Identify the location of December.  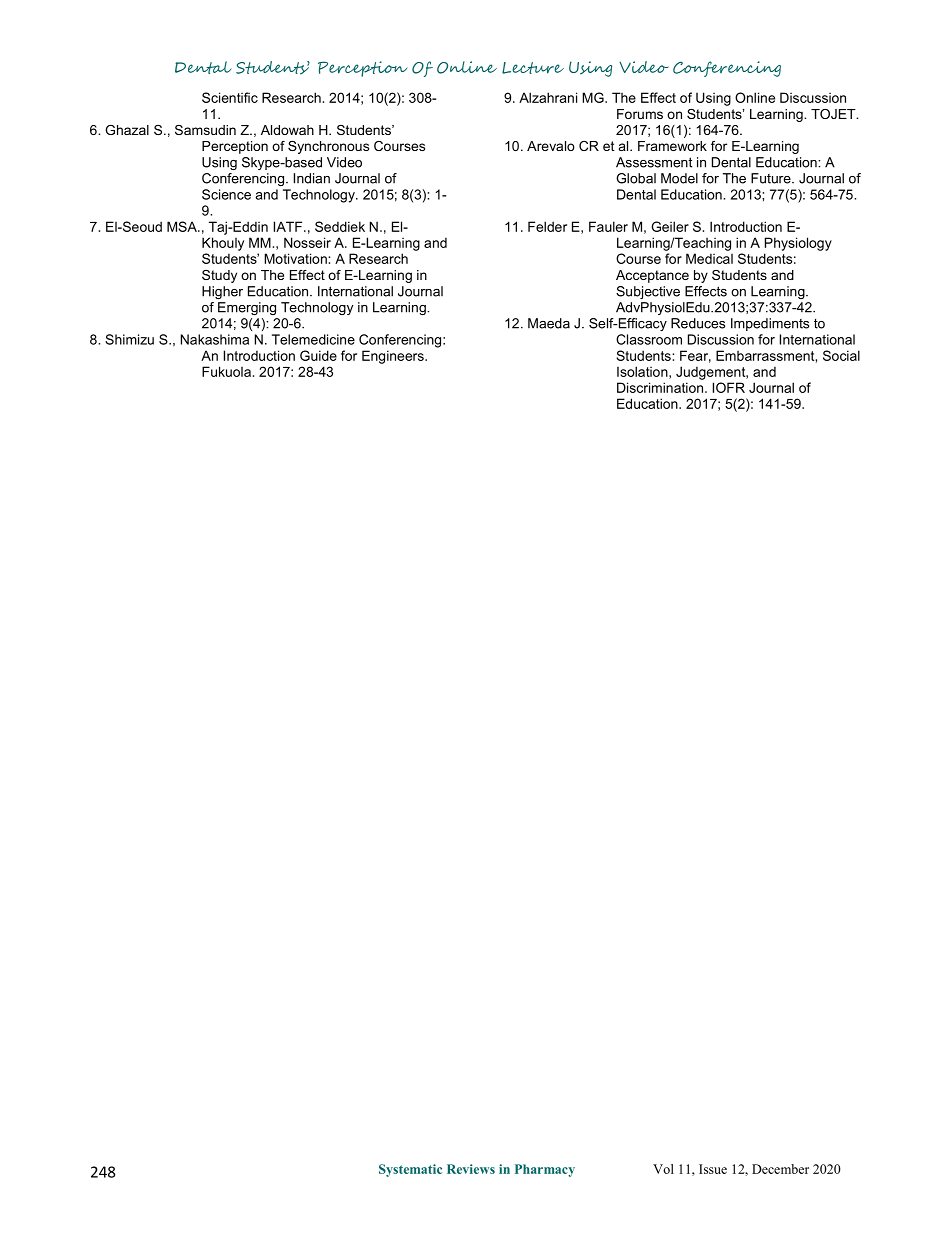
(780, 1169).
